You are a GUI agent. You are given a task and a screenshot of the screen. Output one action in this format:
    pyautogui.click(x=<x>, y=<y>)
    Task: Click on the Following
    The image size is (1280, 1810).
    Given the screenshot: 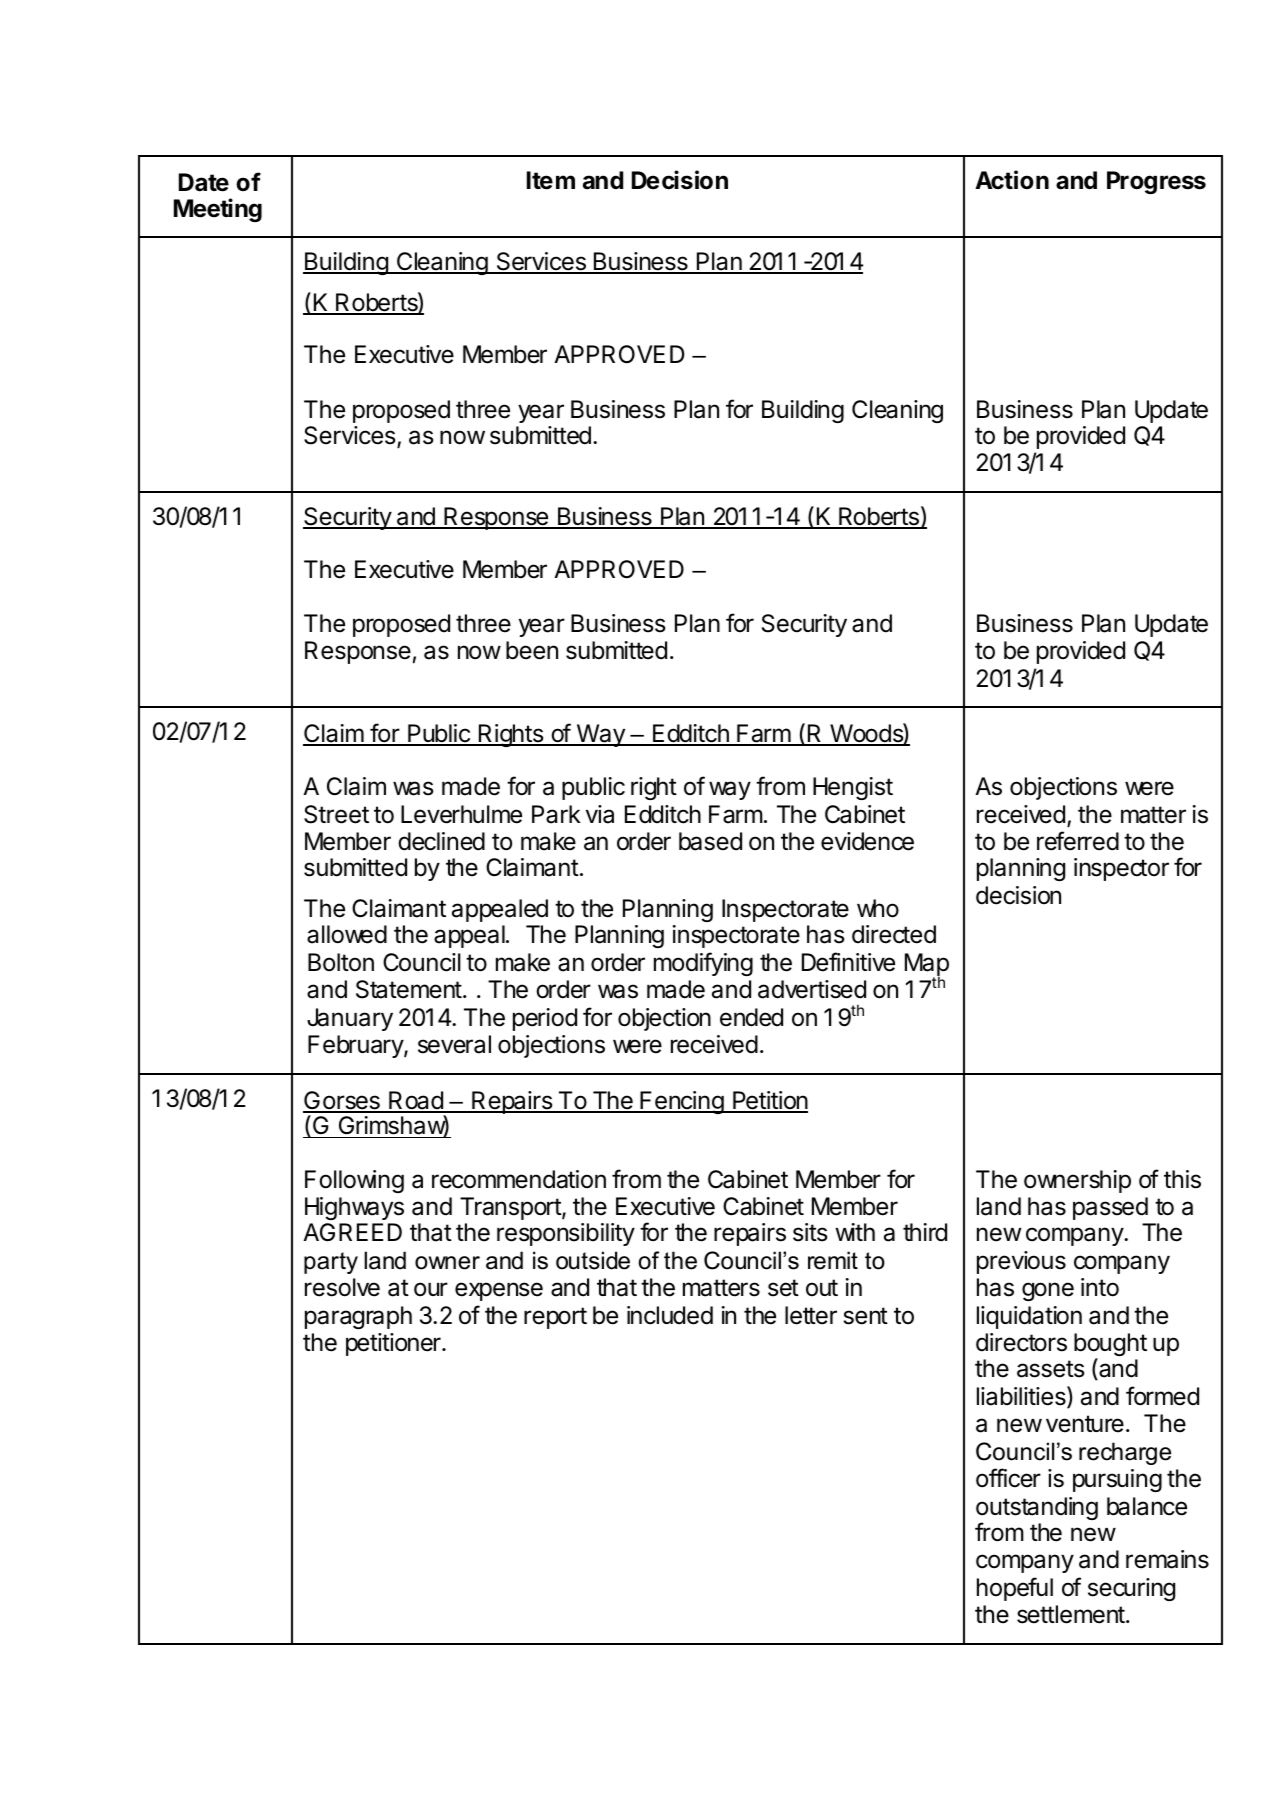 What is the action you would take?
    pyautogui.click(x=354, y=1181)
